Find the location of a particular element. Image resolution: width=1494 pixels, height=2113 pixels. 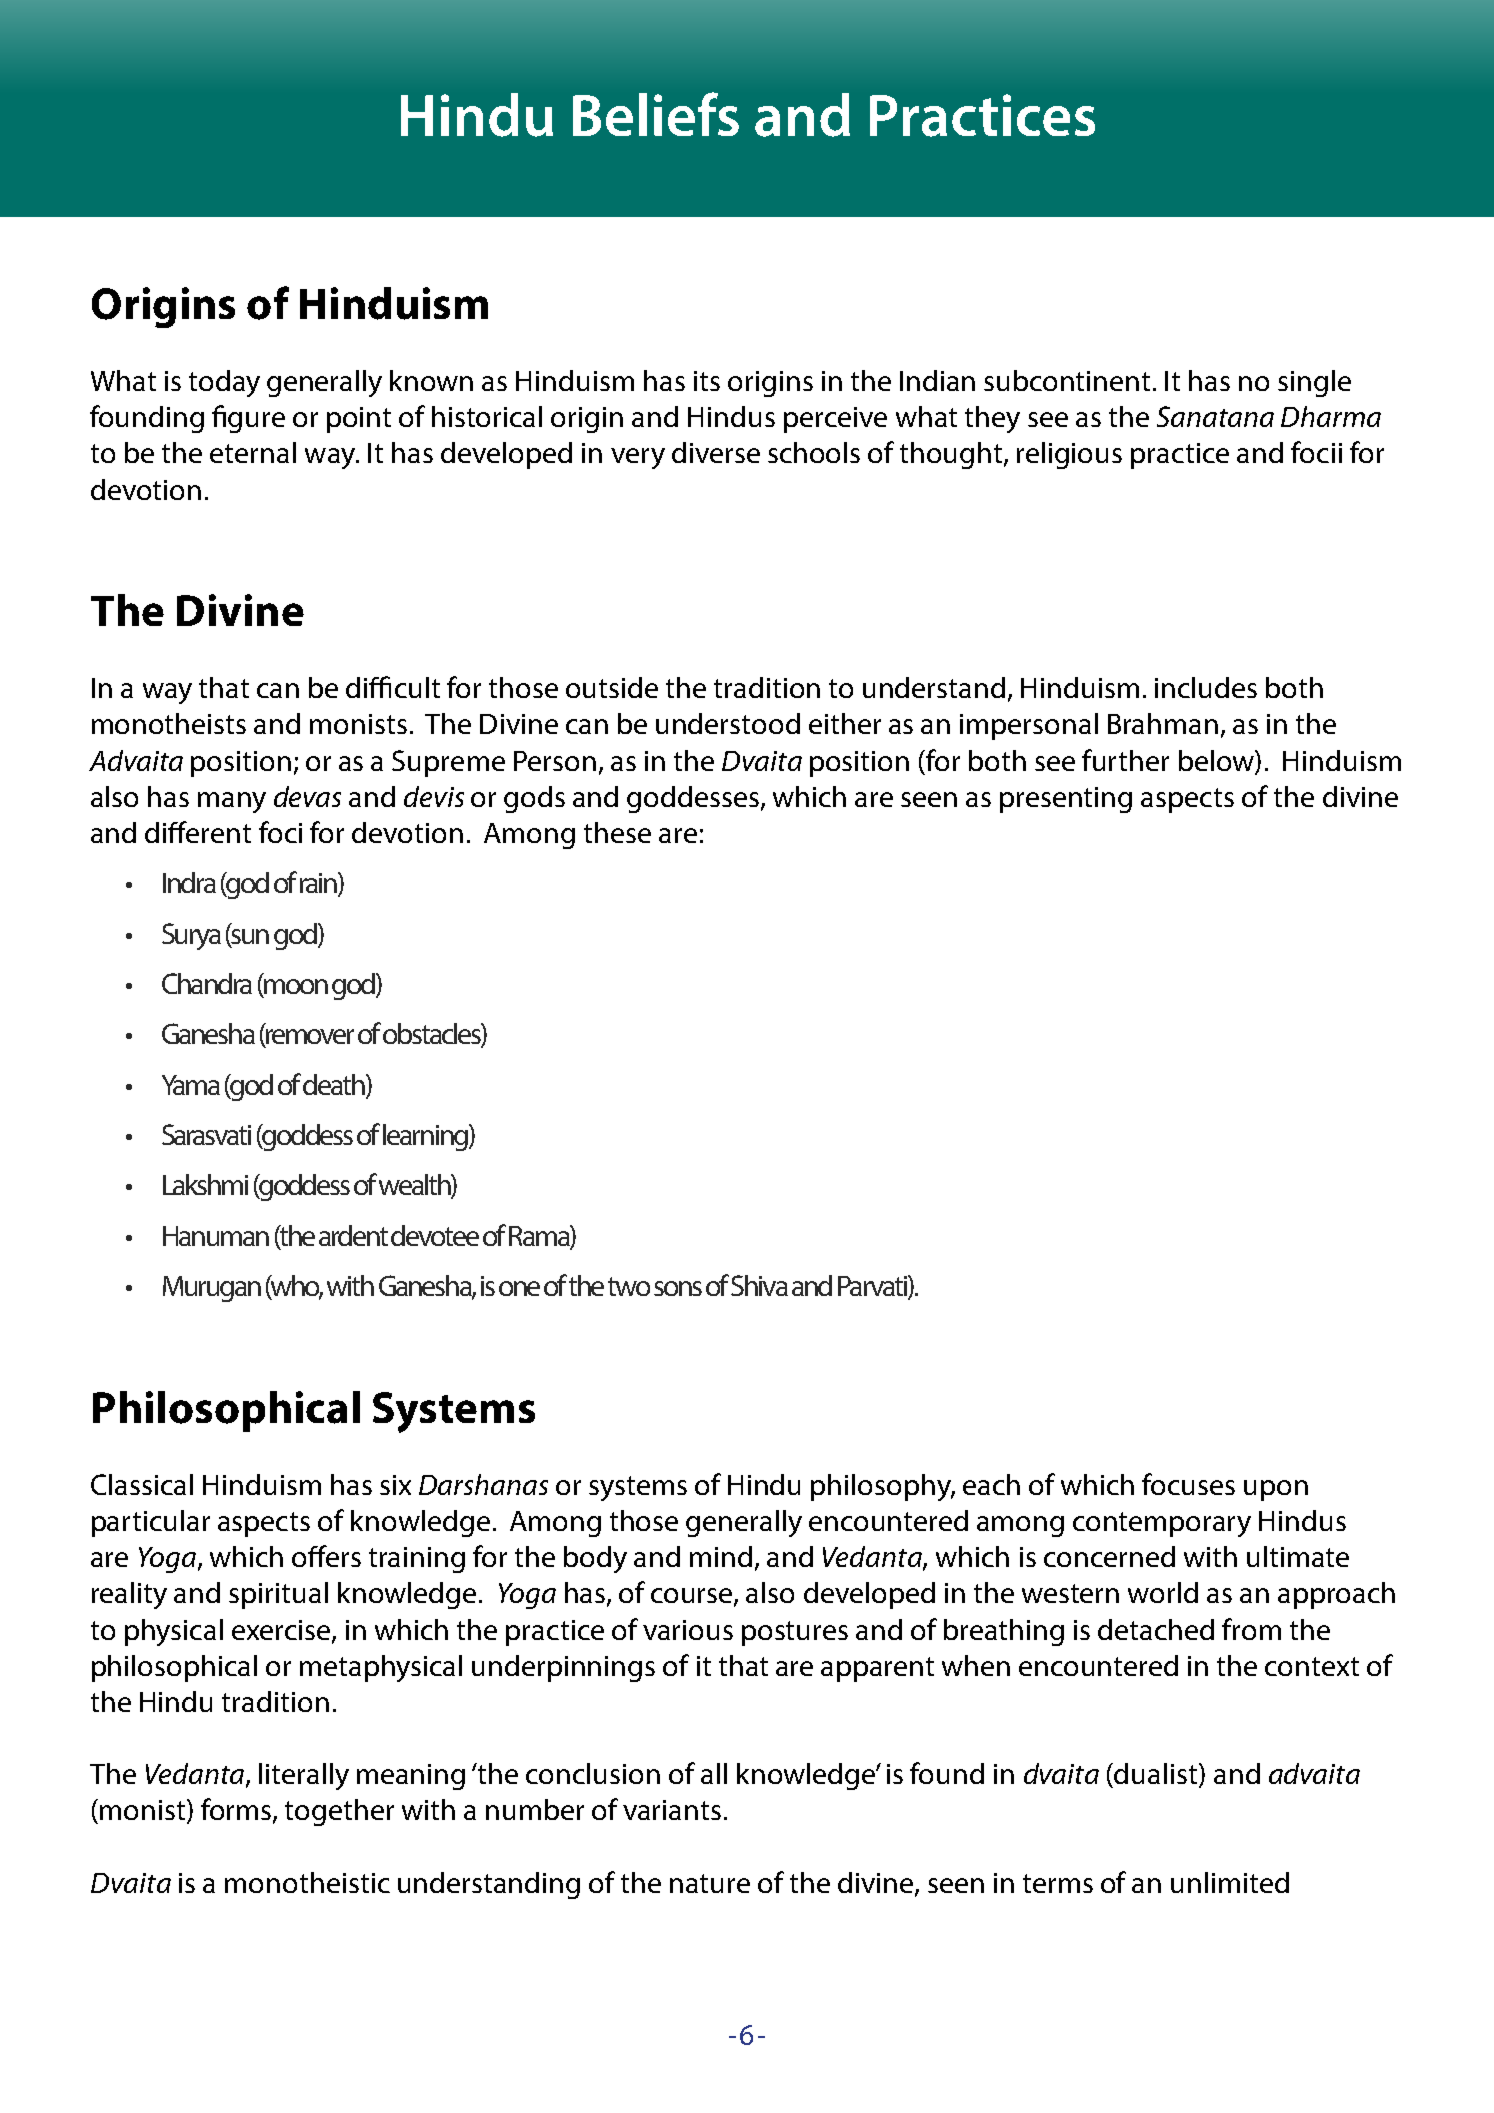

Shiva is located at coordinates (759, 1285).
